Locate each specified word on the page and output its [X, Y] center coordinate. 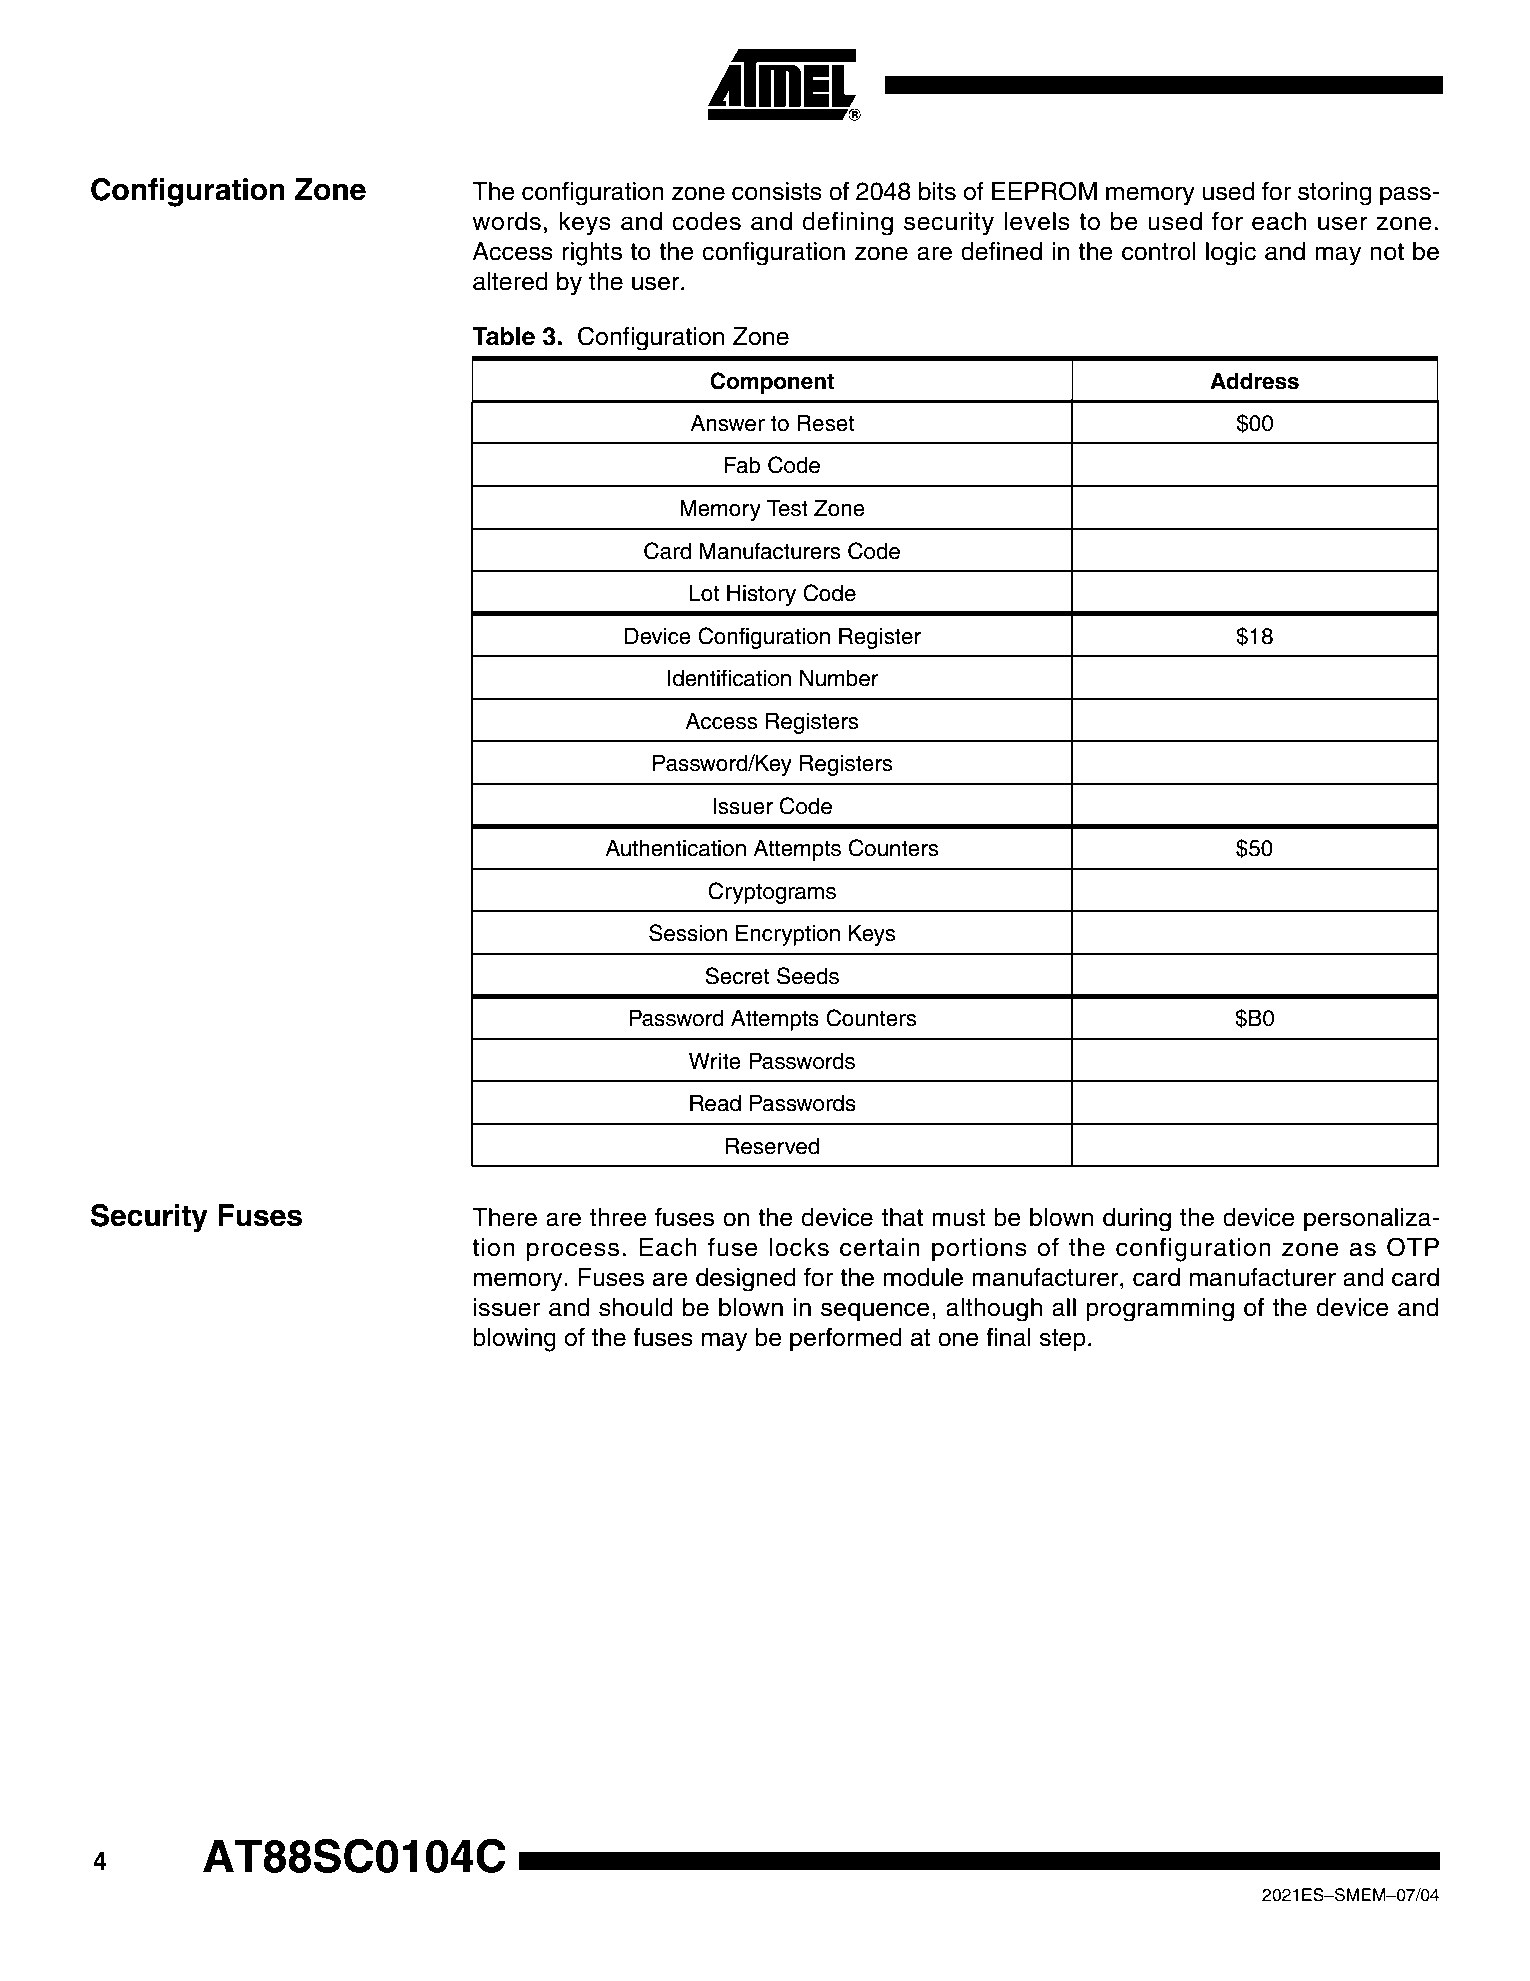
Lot [705, 593]
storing [1335, 194]
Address [1254, 381]
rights [592, 254]
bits [937, 191]
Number [839, 678]
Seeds [808, 976]
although [994, 1310]
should [636, 1307]
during [1137, 1220]
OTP [1413, 1247]
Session [688, 933]
